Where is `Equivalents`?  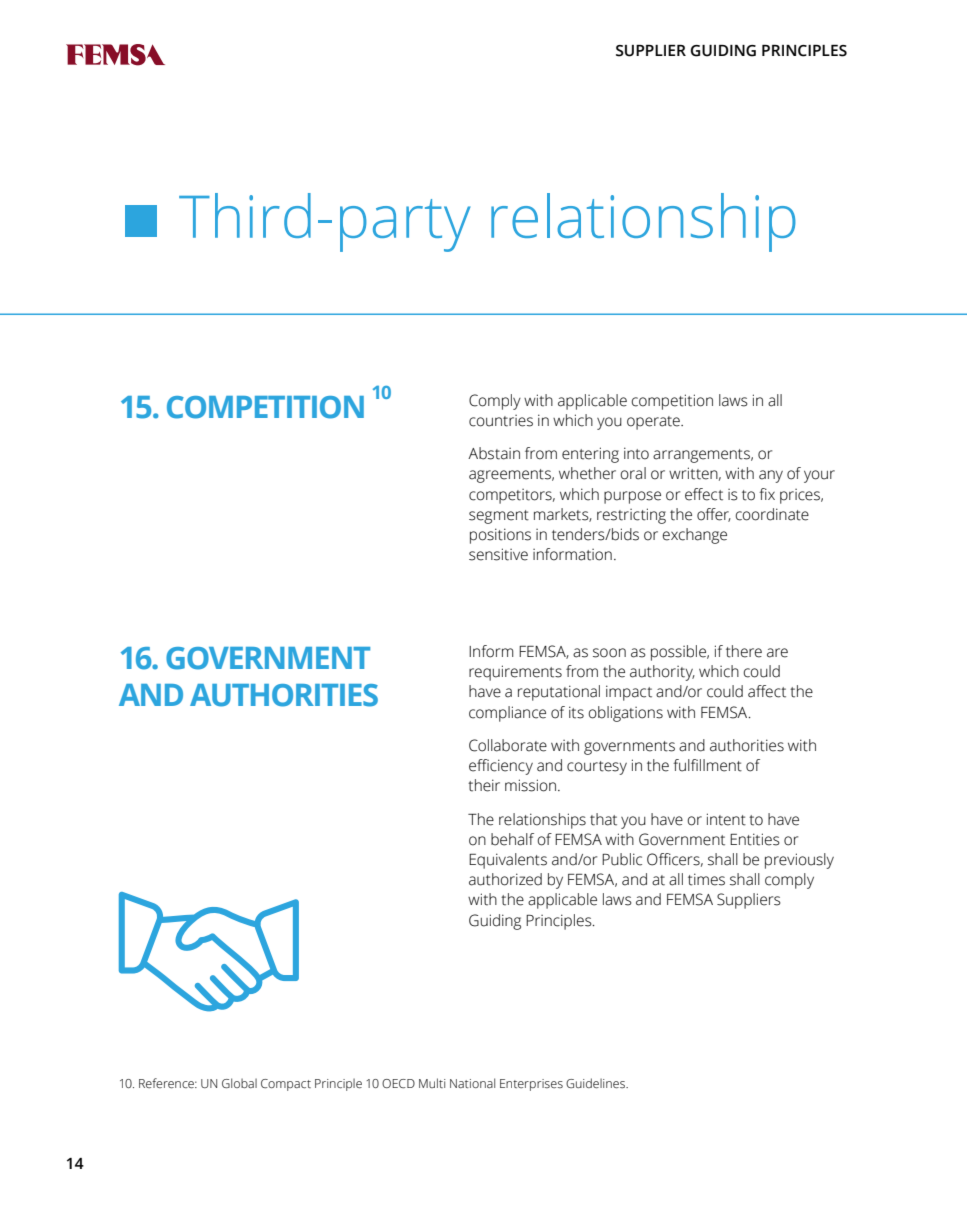
Equivalents is located at coordinates (508, 861).
